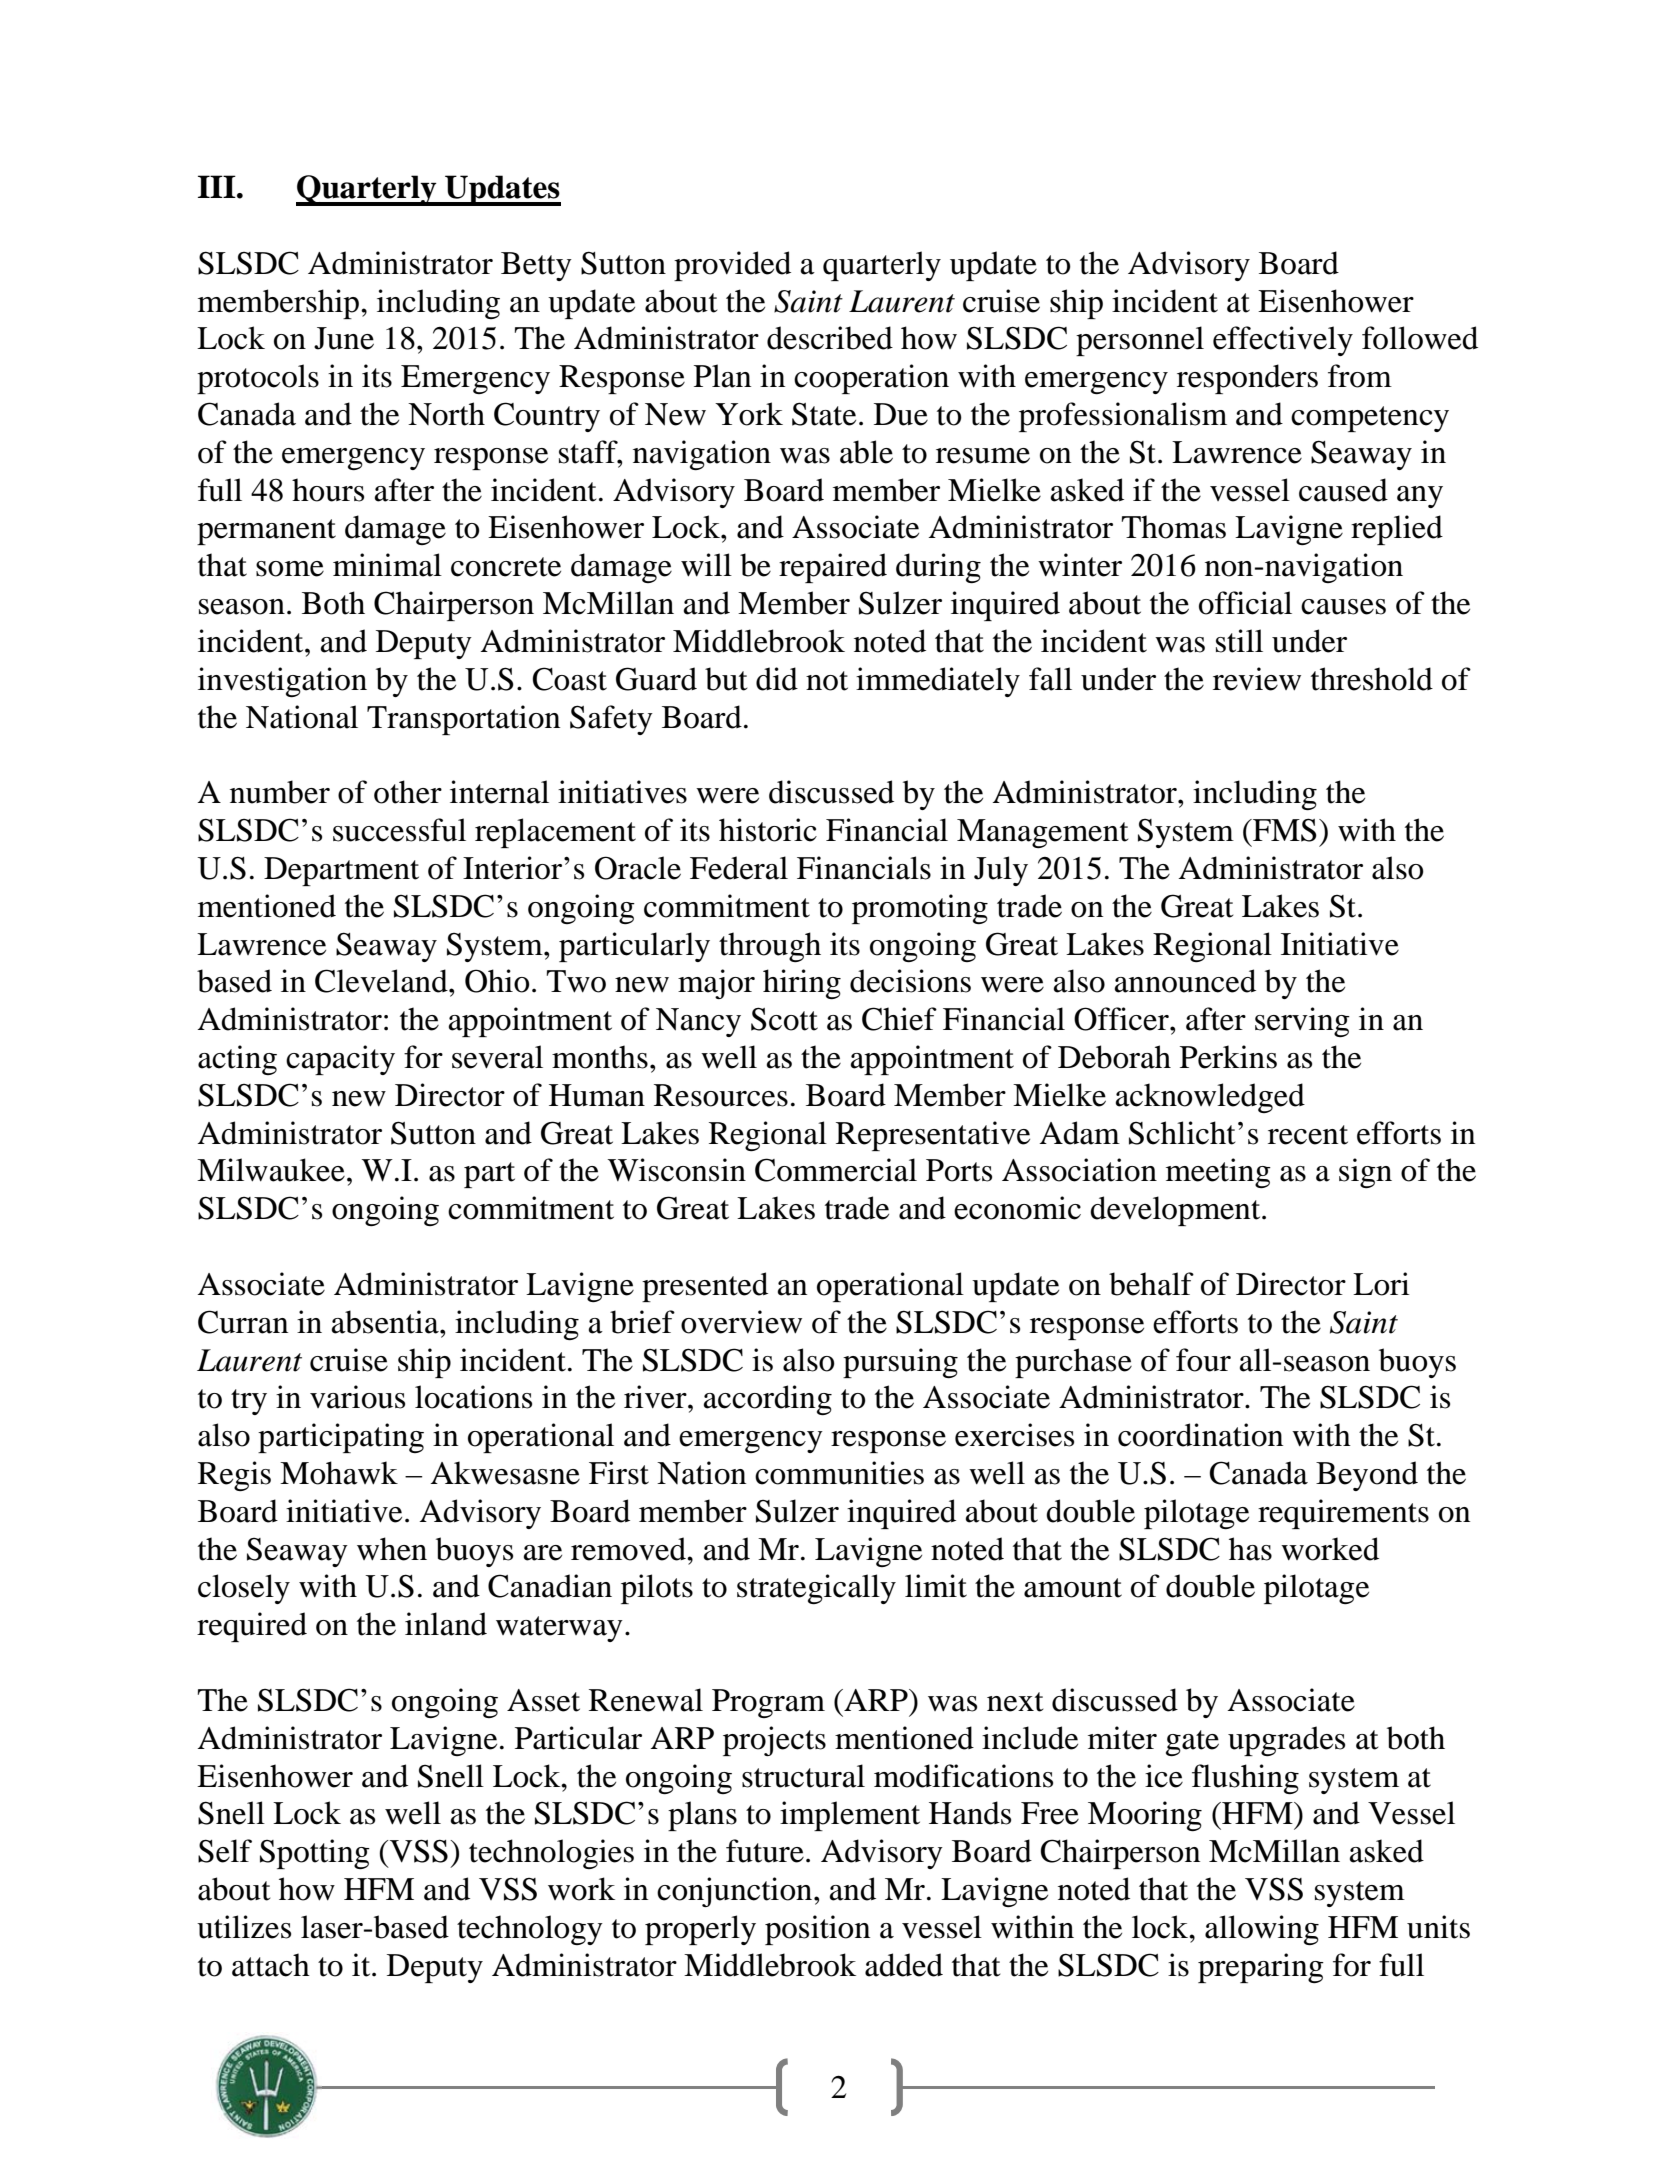  Describe the element at coordinates (408, 792) in the image. I see `other` at that location.
